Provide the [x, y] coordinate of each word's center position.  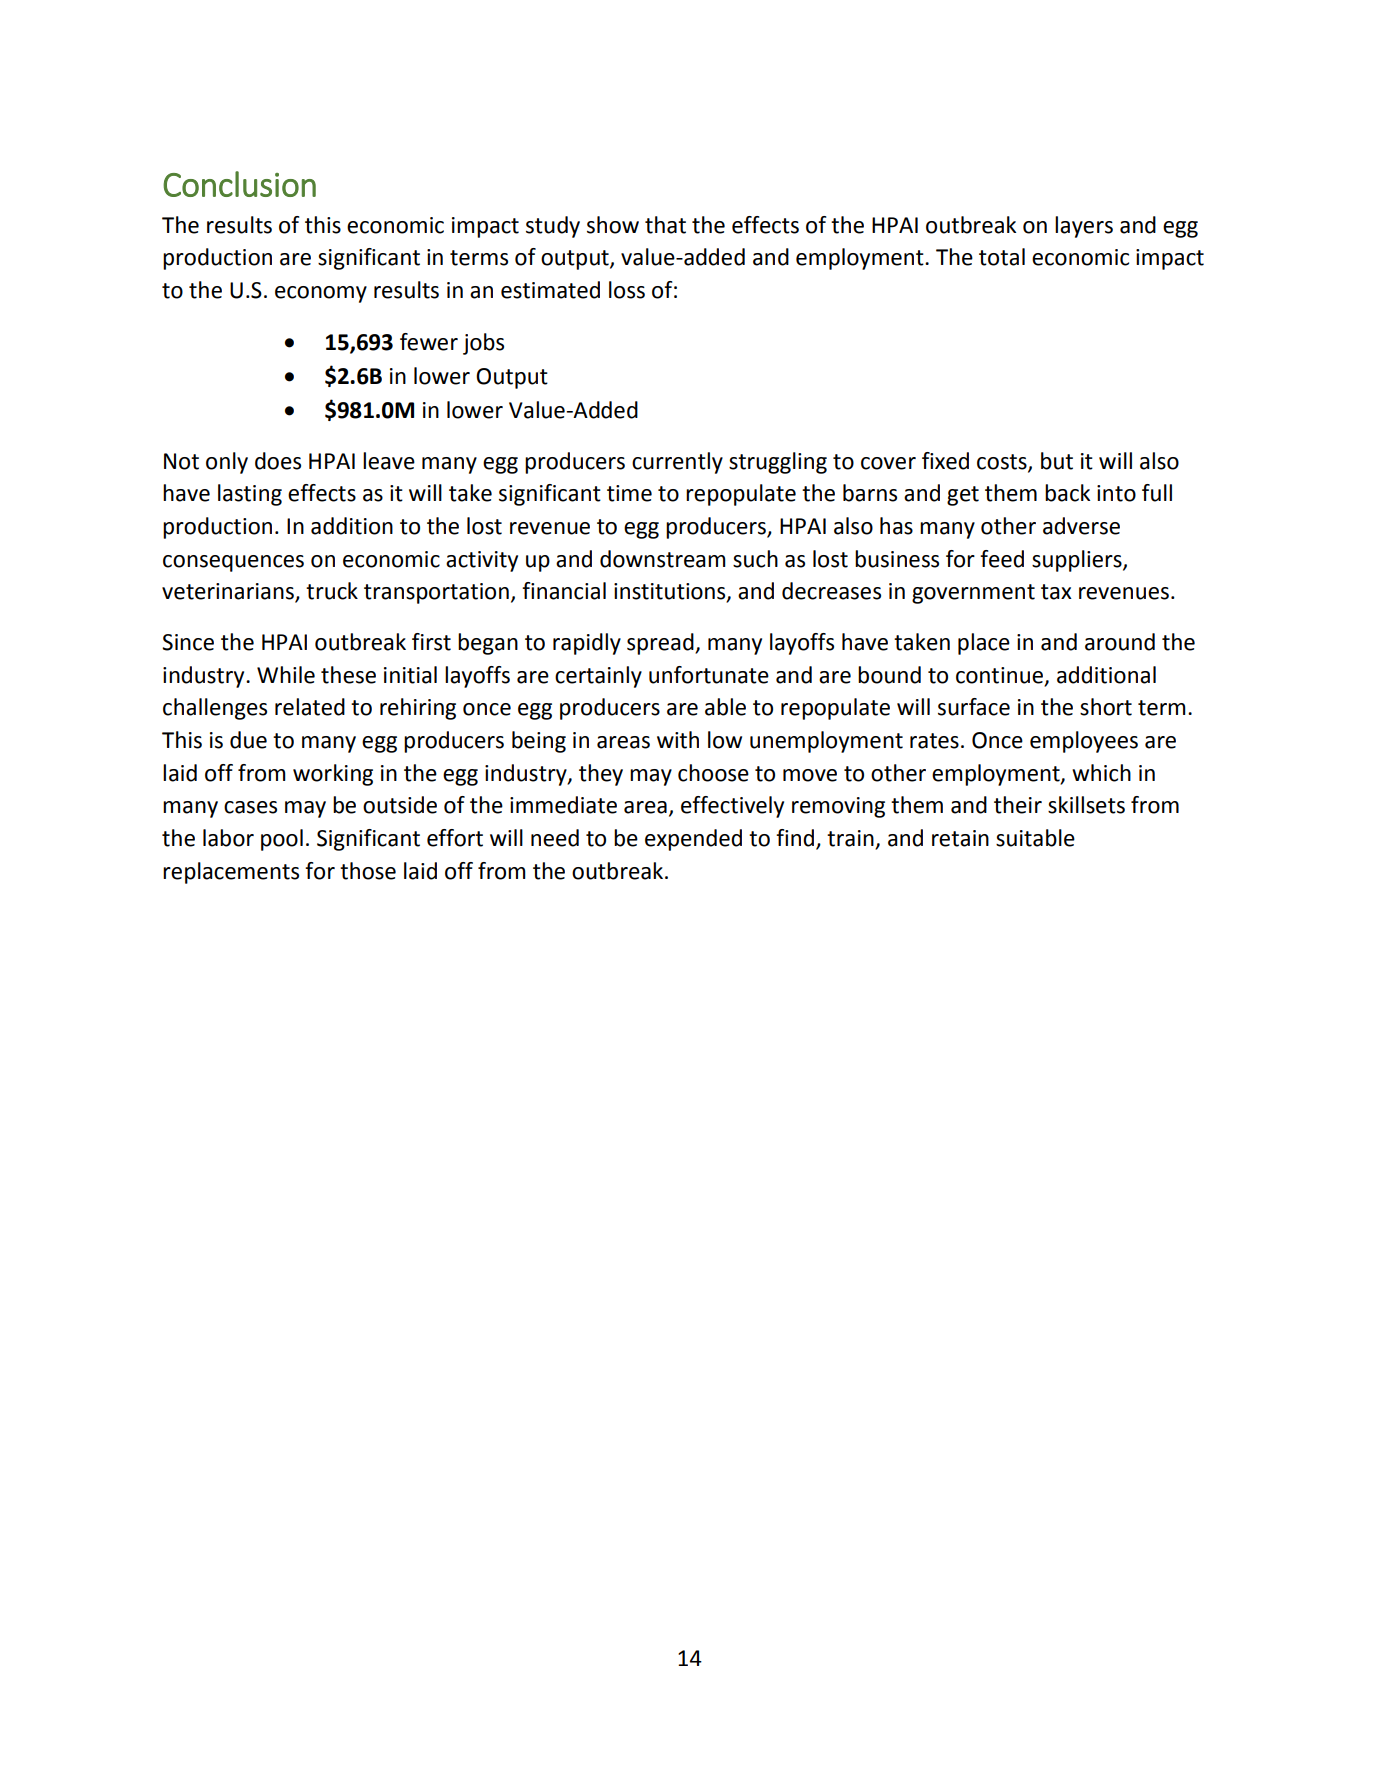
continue [999, 675]
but [1057, 461]
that [665, 225]
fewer [429, 342]
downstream [663, 559]
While [286, 675]
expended [693, 840]
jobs [483, 344]
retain [960, 838]
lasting [250, 495]
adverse [1081, 526]
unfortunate [709, 675]
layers [1084, 227]
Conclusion [239, 184]
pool [282, 840]
